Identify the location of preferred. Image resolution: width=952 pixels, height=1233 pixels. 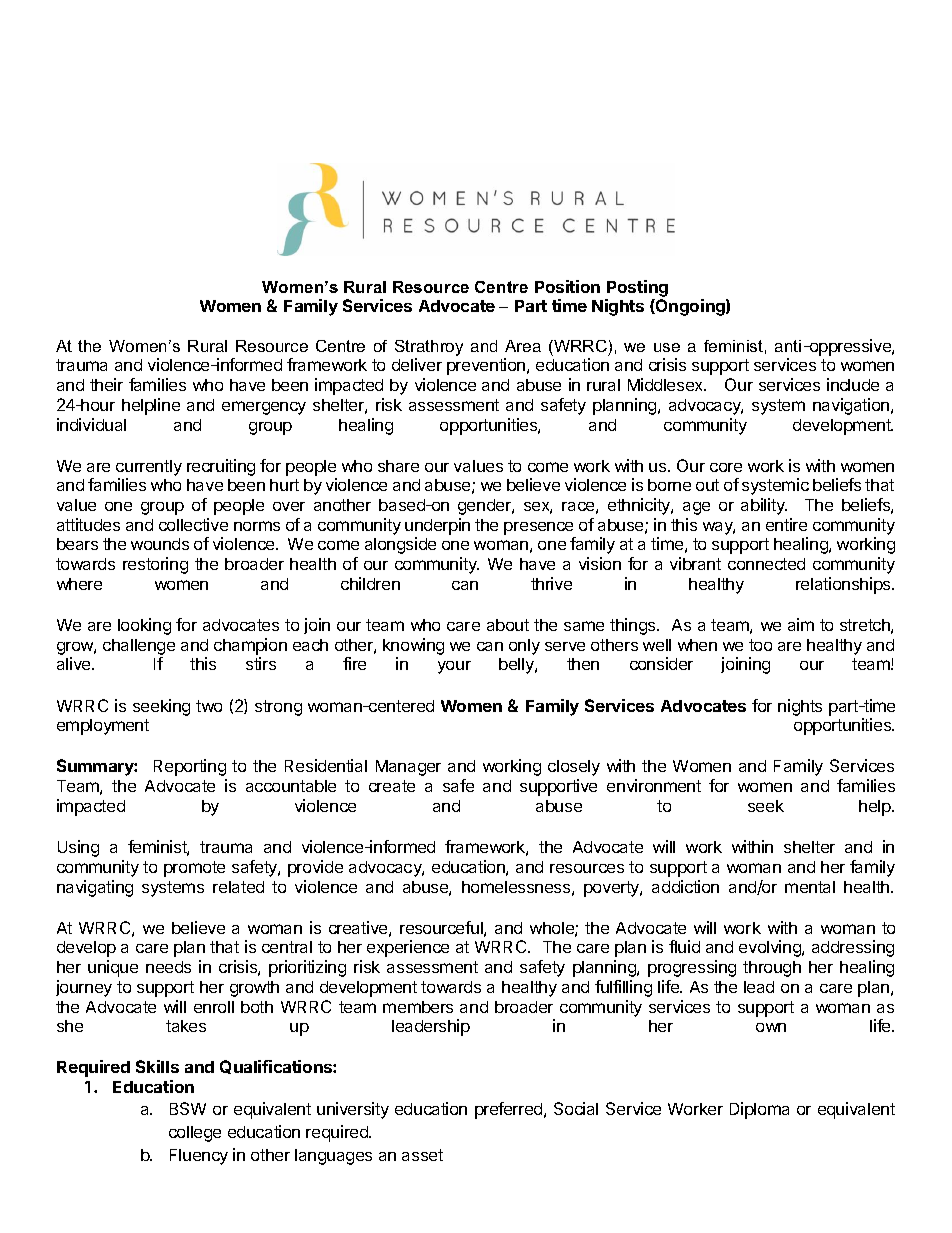
(510, 1110).
